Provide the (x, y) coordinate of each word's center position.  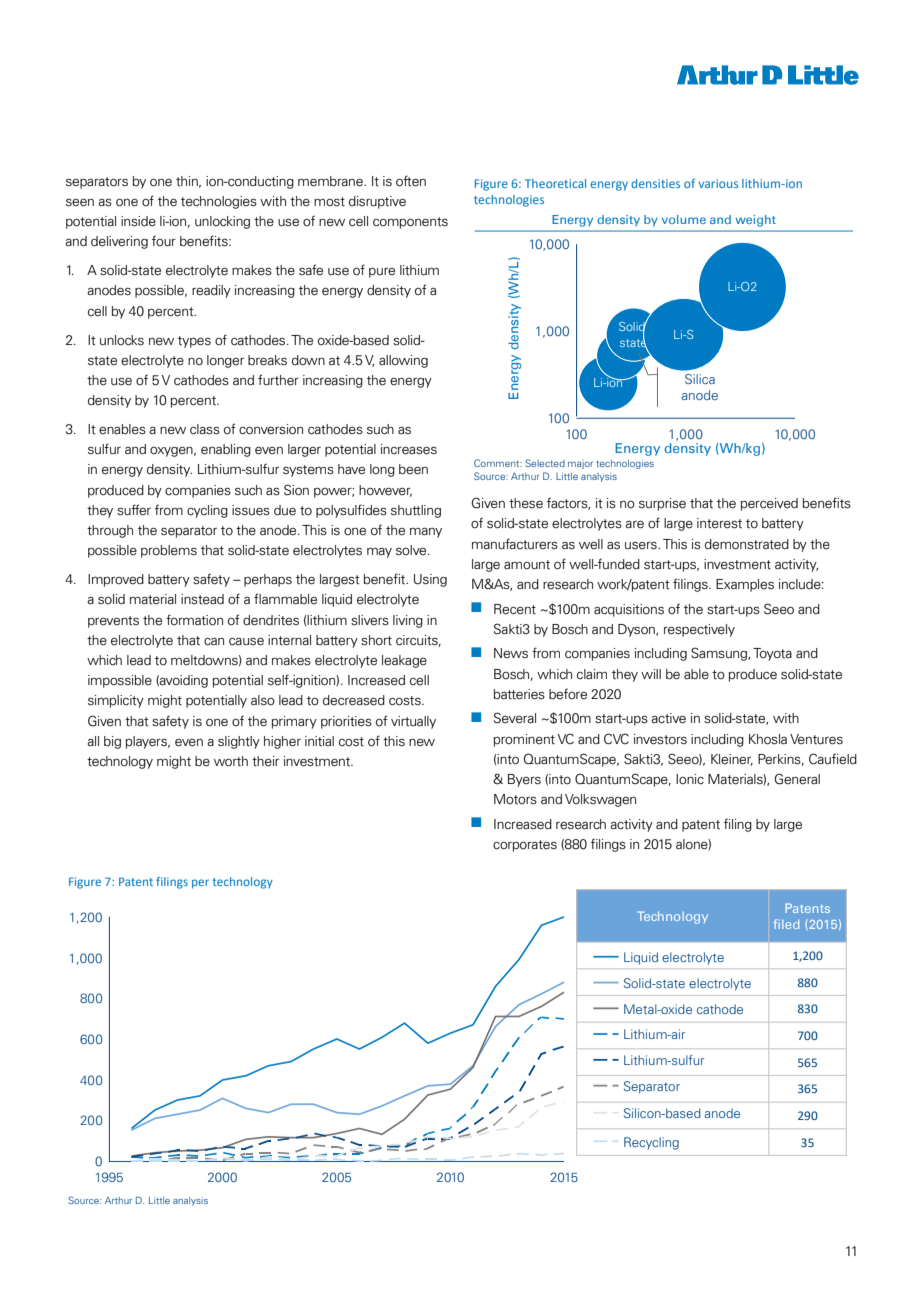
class (205, 429)
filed (786, 924)
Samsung (720, 654)
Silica (700, 379)
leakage (404, 661)
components (410, 223)
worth (231, 761)
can (214, 642)
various (718, 183)
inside (138, 221)
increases (409, 449)
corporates (525, 846)
